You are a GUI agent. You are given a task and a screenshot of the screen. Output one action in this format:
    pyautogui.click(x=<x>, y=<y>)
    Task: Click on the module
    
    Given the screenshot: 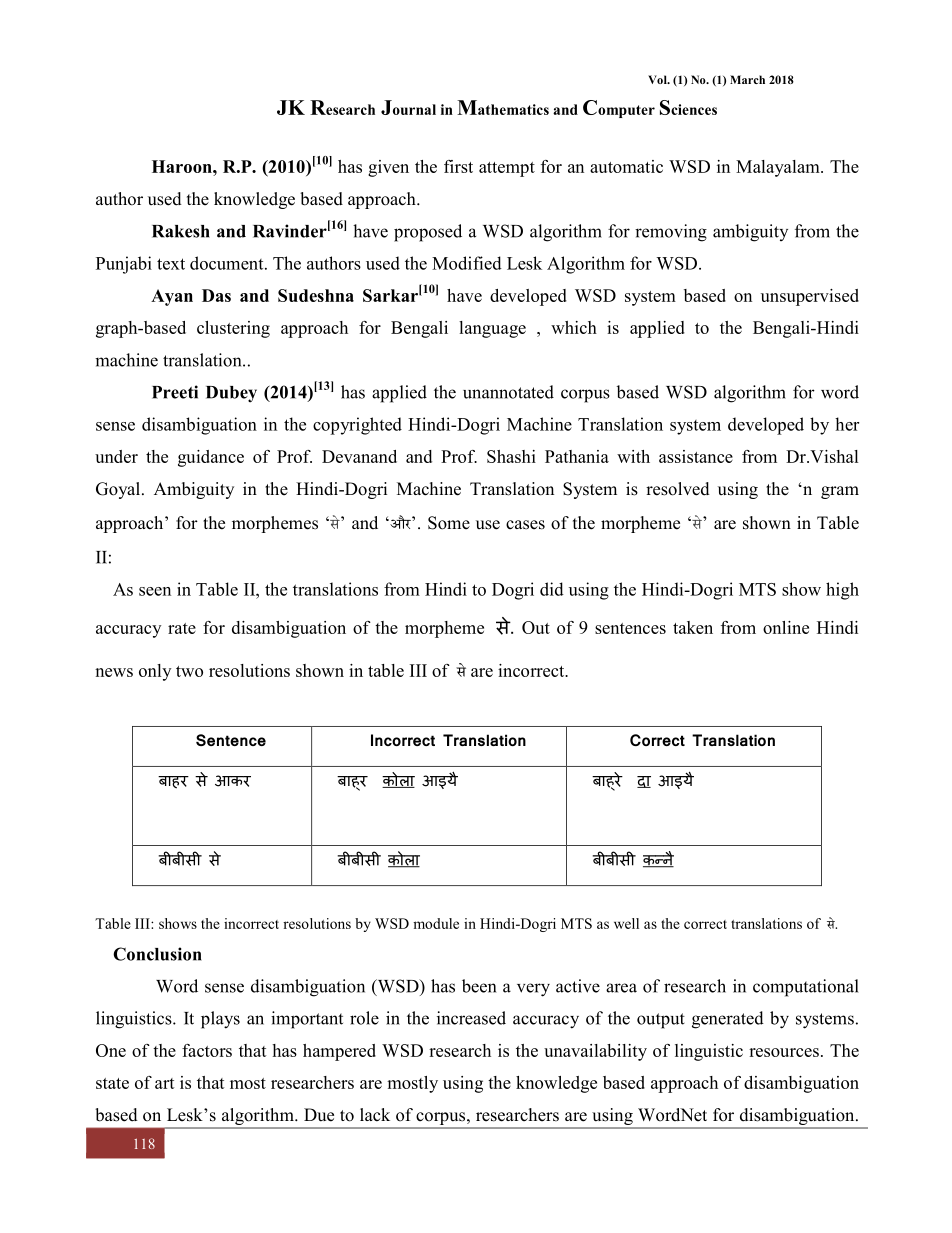 What is the action you would take?
    pyautogui.click(x=436, y=923)
